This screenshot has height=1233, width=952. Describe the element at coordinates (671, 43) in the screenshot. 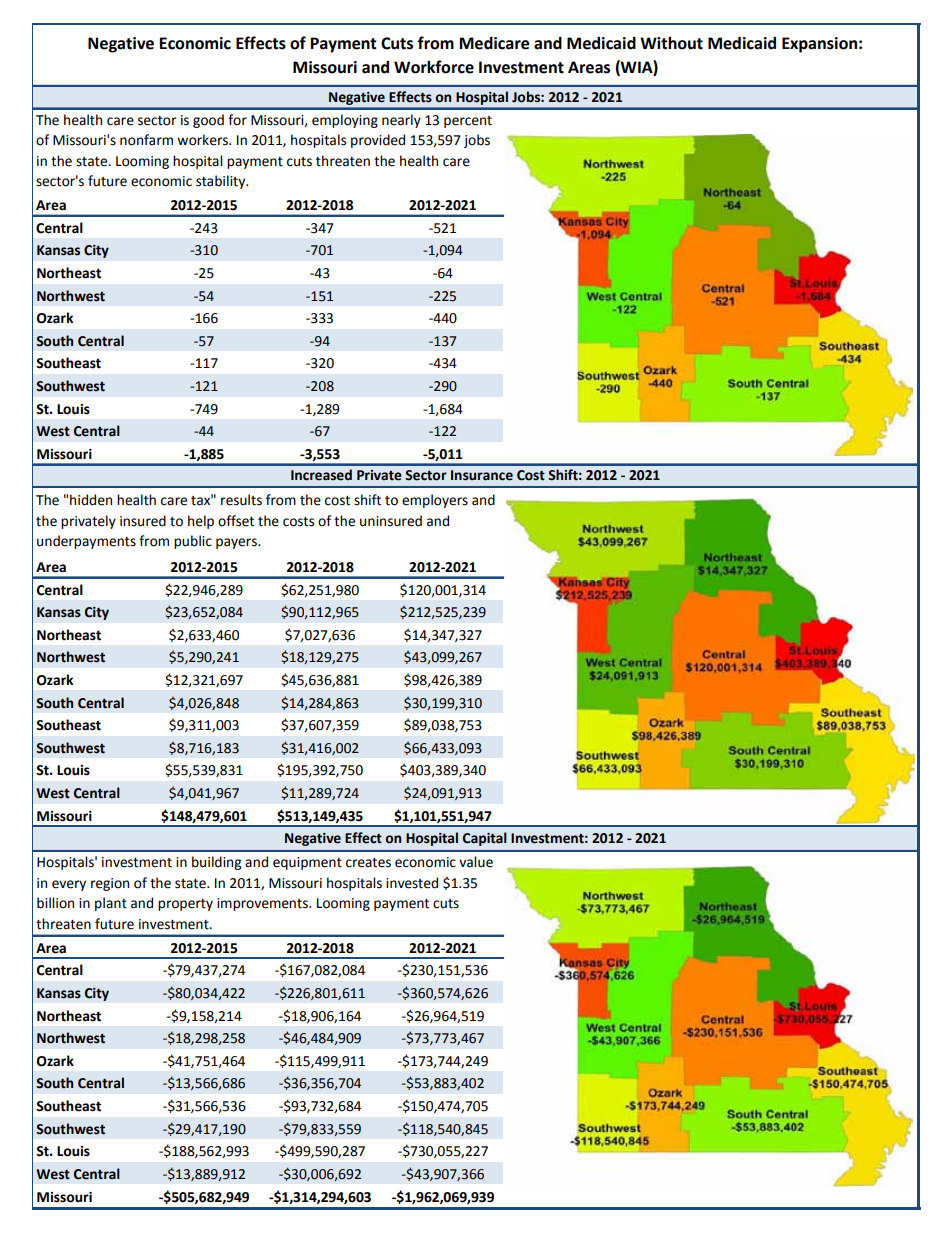

I see `Without` at that location.
